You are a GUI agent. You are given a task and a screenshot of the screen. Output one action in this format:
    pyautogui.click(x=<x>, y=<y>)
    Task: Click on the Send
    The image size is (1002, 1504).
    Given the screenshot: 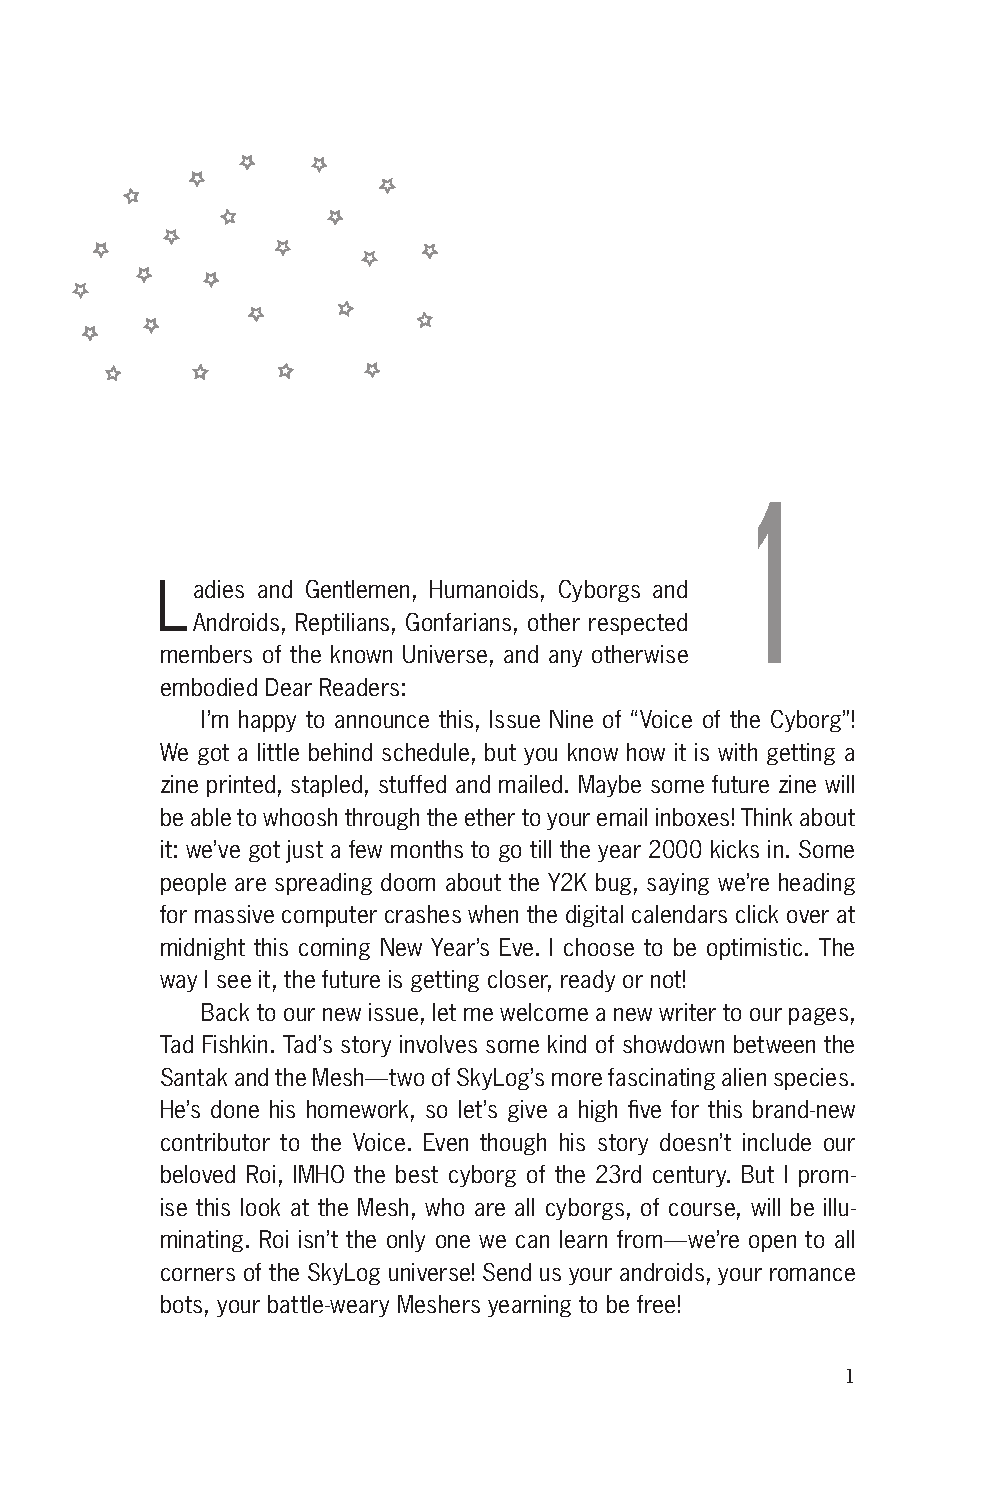 What is the action you would take?
    pyautogui.click(x=507, y=1272)
